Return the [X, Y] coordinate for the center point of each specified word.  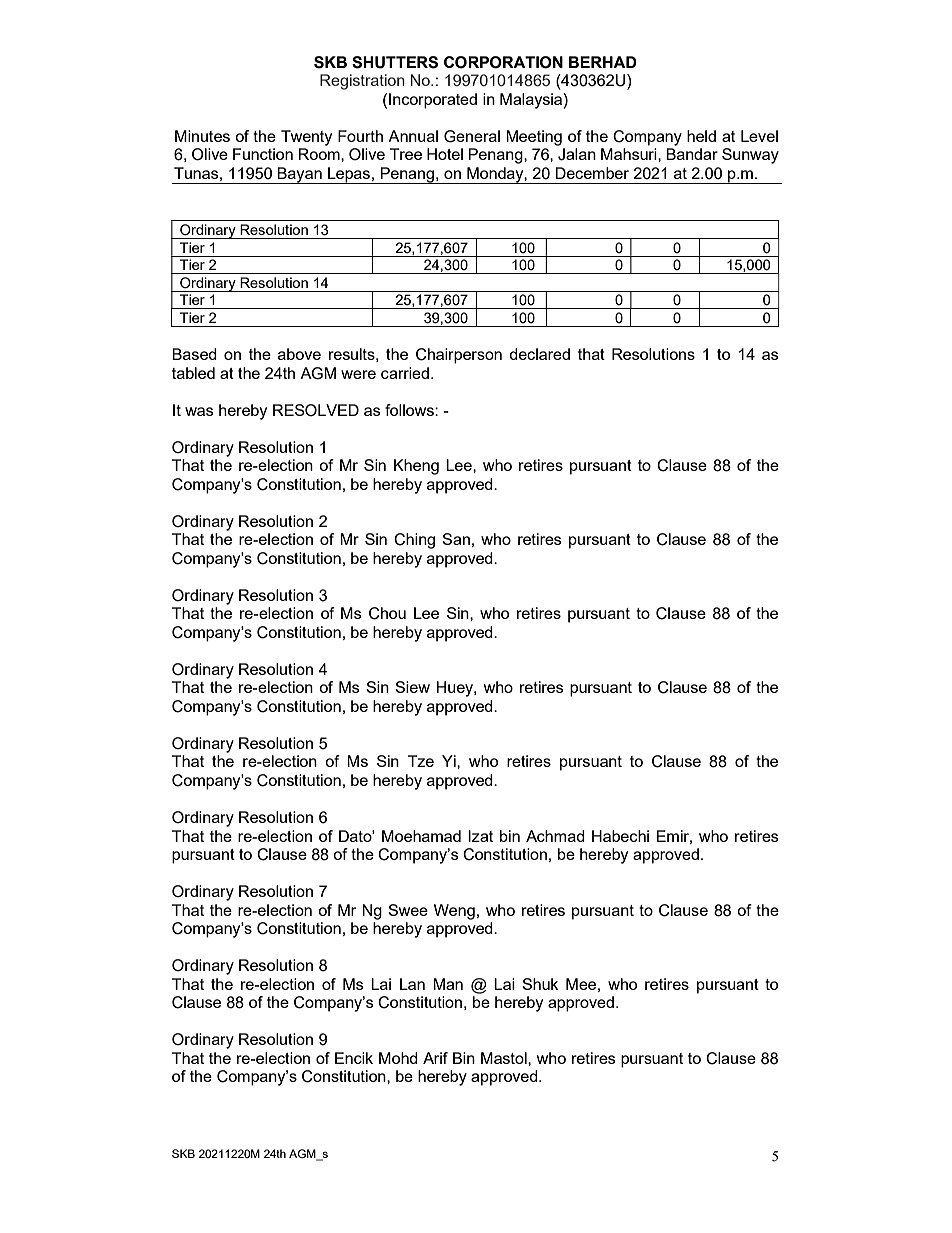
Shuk [540, 984]
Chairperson [459, 356]
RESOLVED [316, 410]
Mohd [398, 1058]
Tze [421, 761]
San [456, 539]
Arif [435, 1058]
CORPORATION [503, 62]
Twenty [306, 138]
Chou [387, 613]
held [701, 136]
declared [539, 354]
